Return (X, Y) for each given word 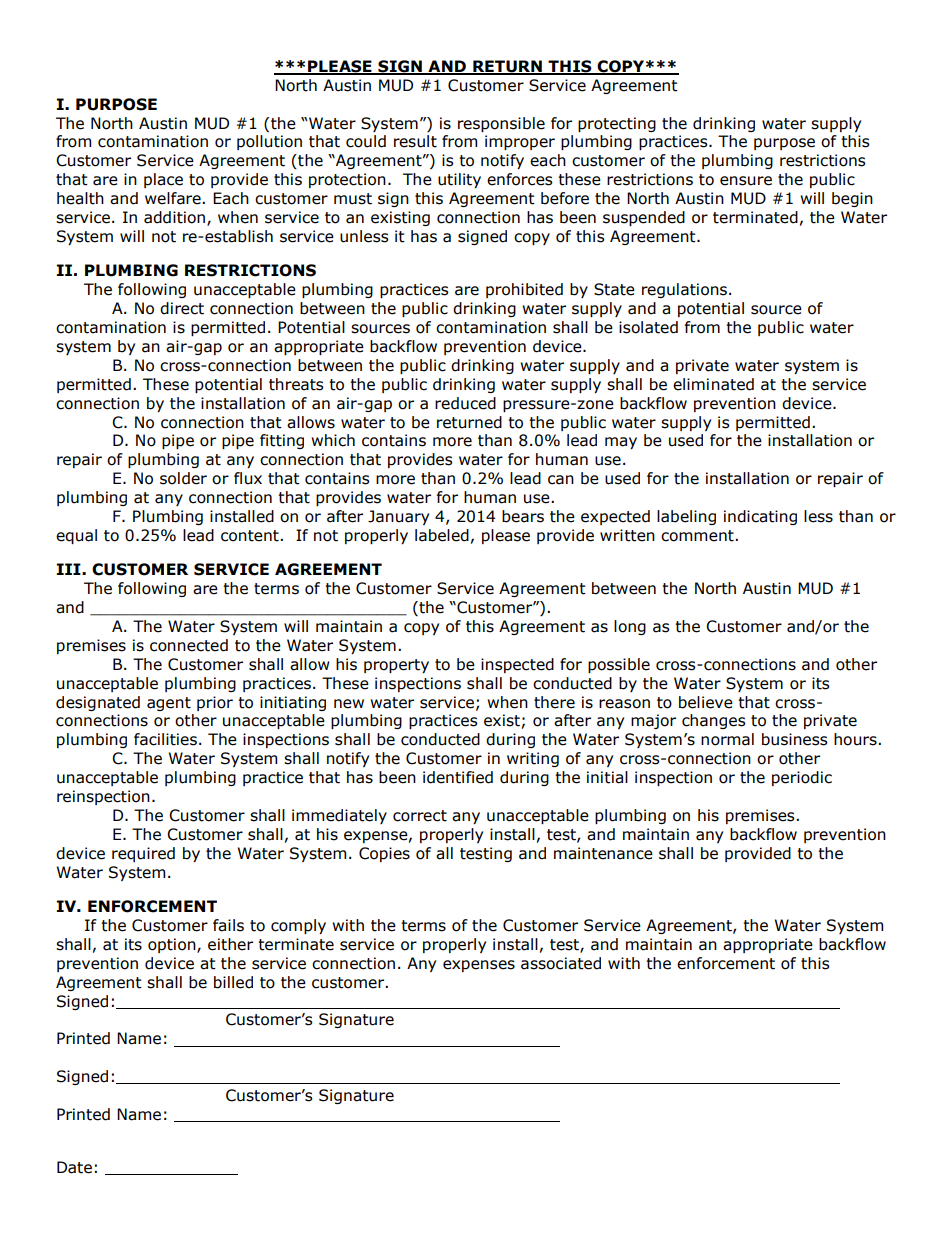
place (163, 180)
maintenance (603, 853)
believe (706, 702)
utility (459, 180)
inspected (517, 665)
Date (74, 1167)
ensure (746, 181)
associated (561, 963)
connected (189, 645)
